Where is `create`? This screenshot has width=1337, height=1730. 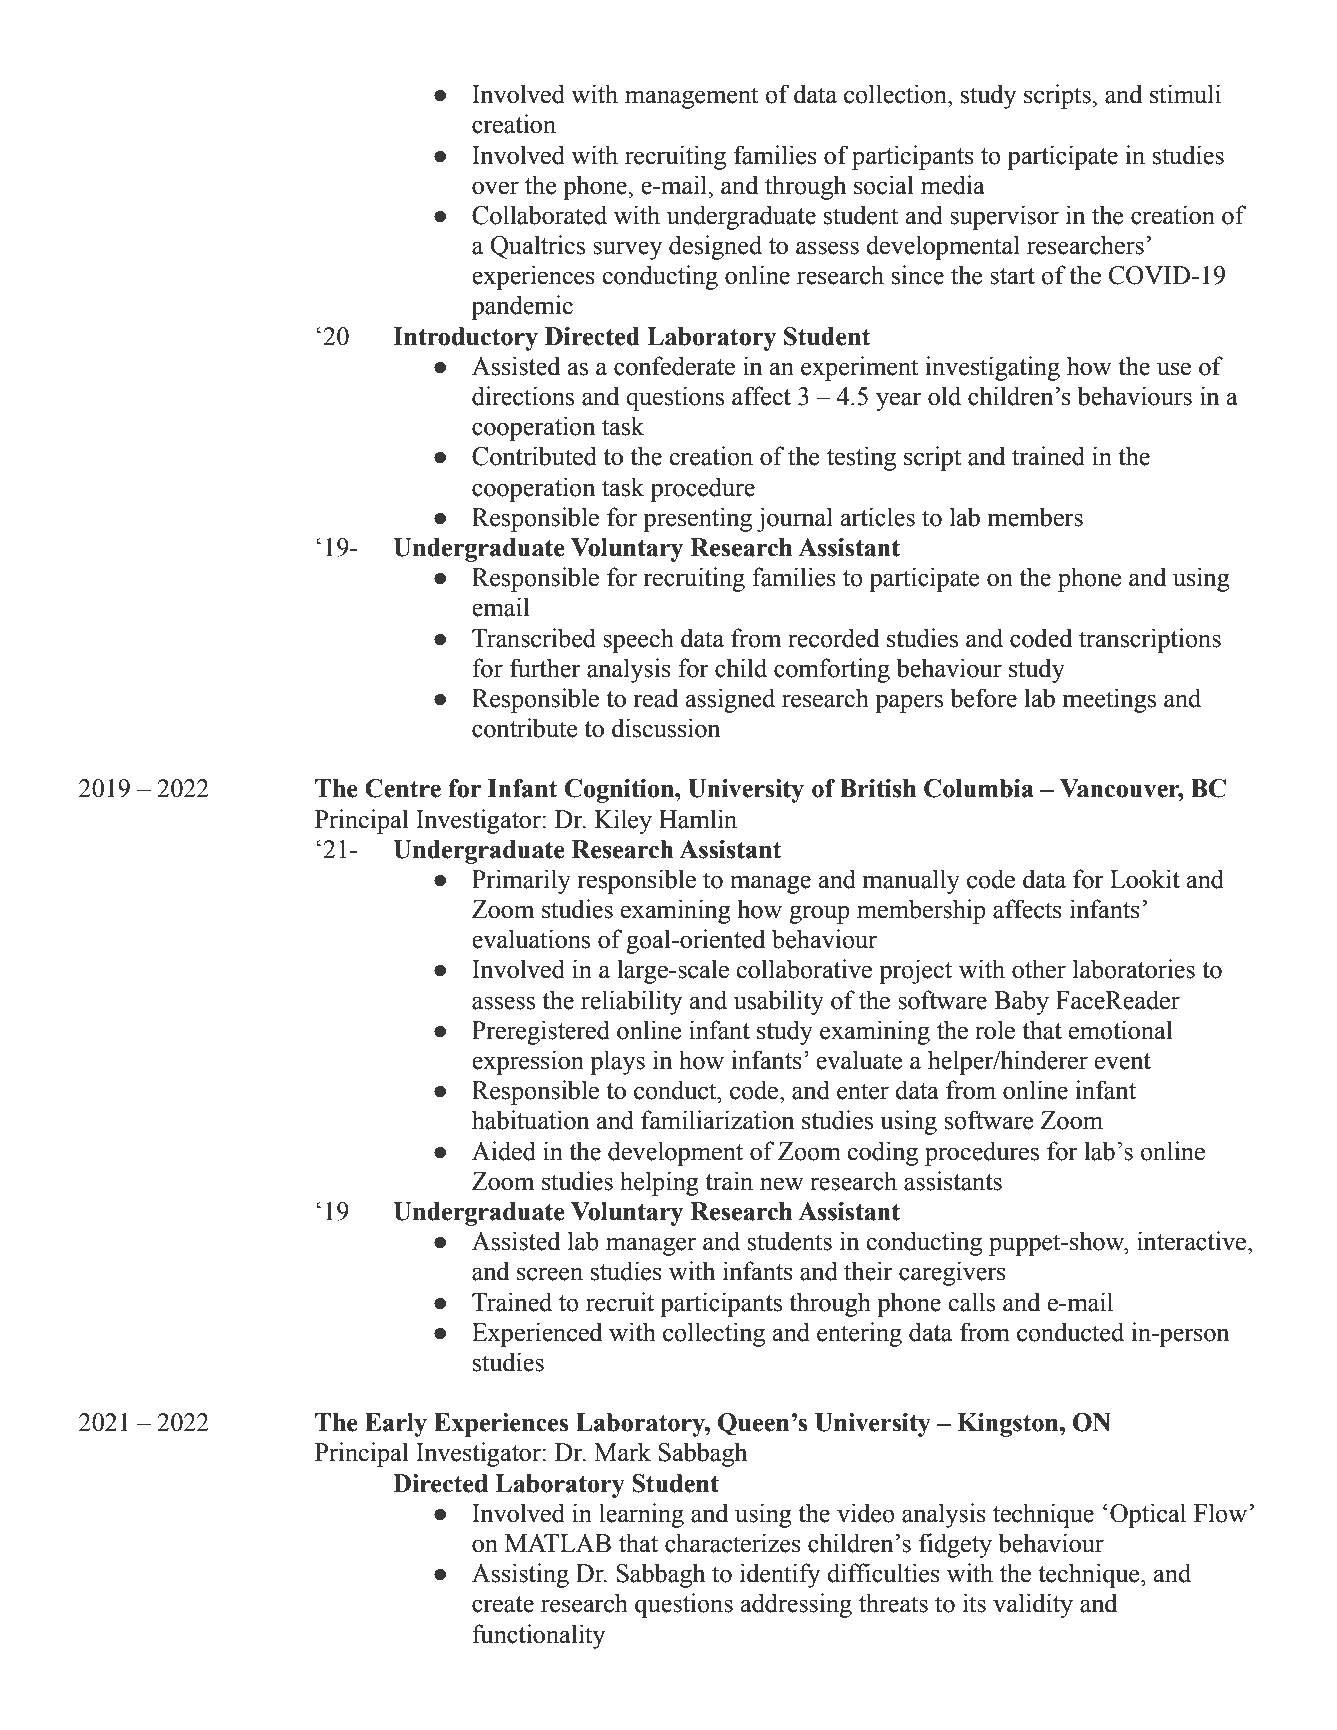
create is located at coordinates (503, 1604).
